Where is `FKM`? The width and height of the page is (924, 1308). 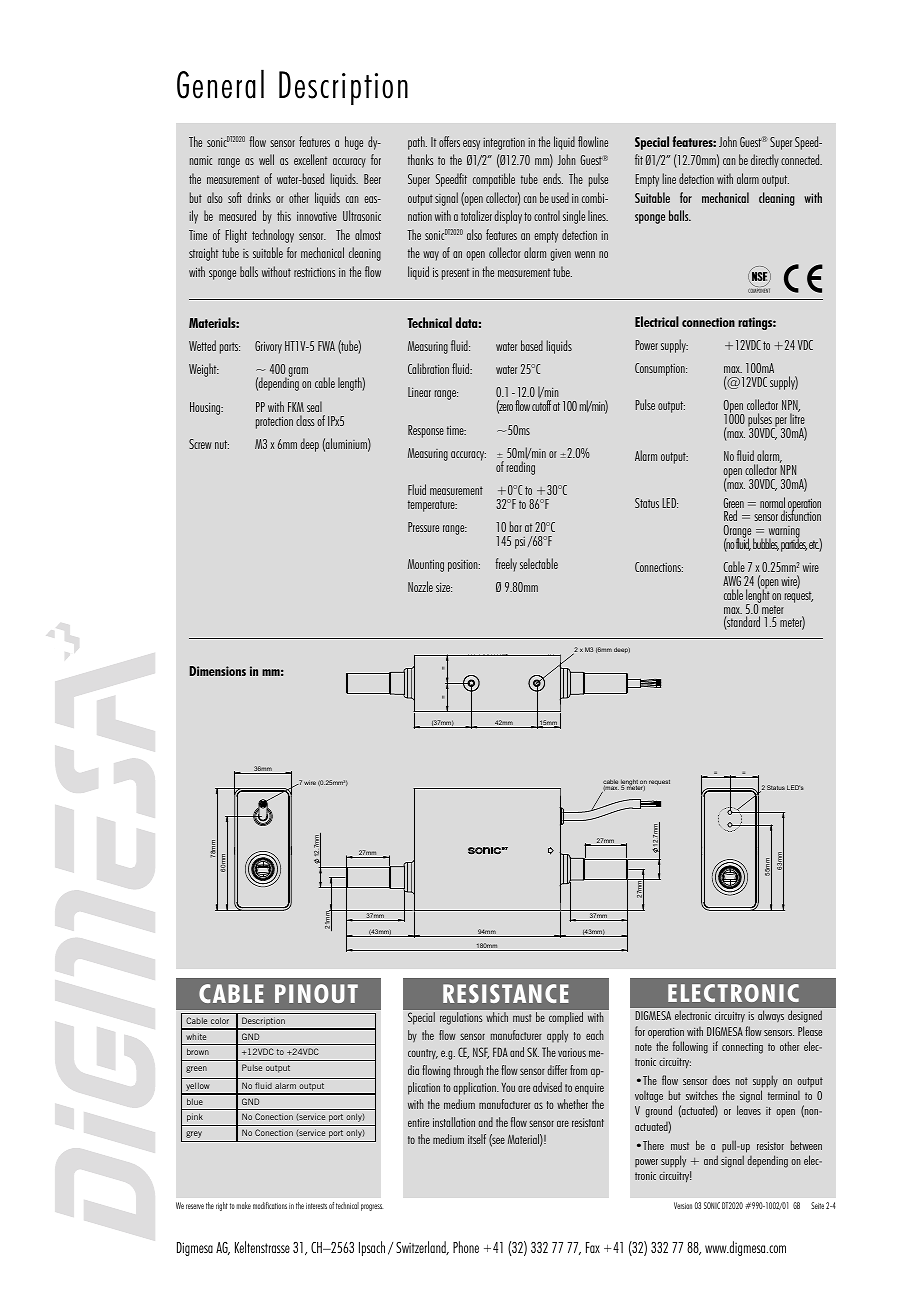 FKM is located at coordinates (296, 407).
